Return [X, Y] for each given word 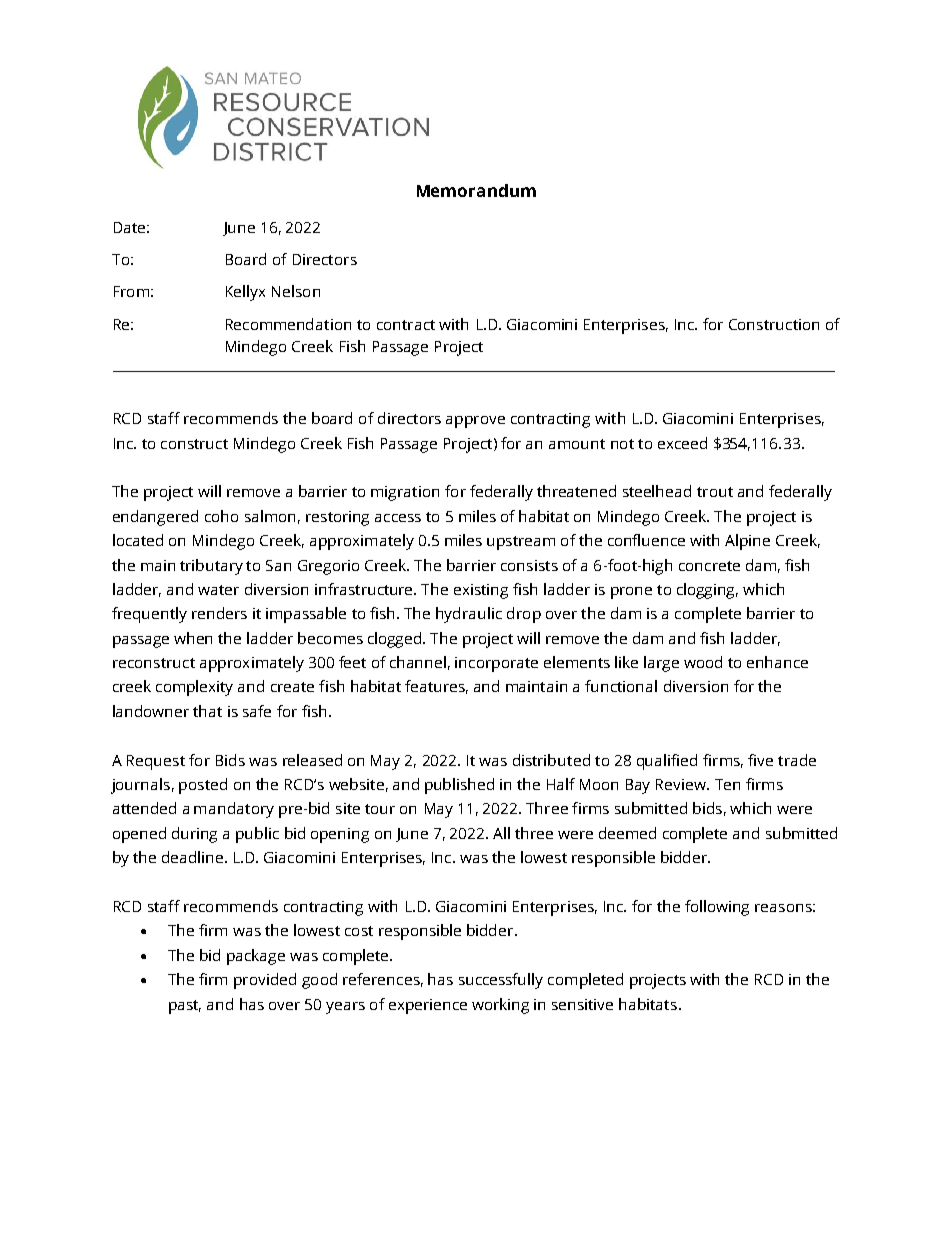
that [207, 711]
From [131, 291]
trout [715, 492]
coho [221, 516]
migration [405, 493]
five [760, 760]
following [717, 908]
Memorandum [476, 190]
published [459, 786]
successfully [501, 981]
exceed [682, 443]
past [185, 1007]
